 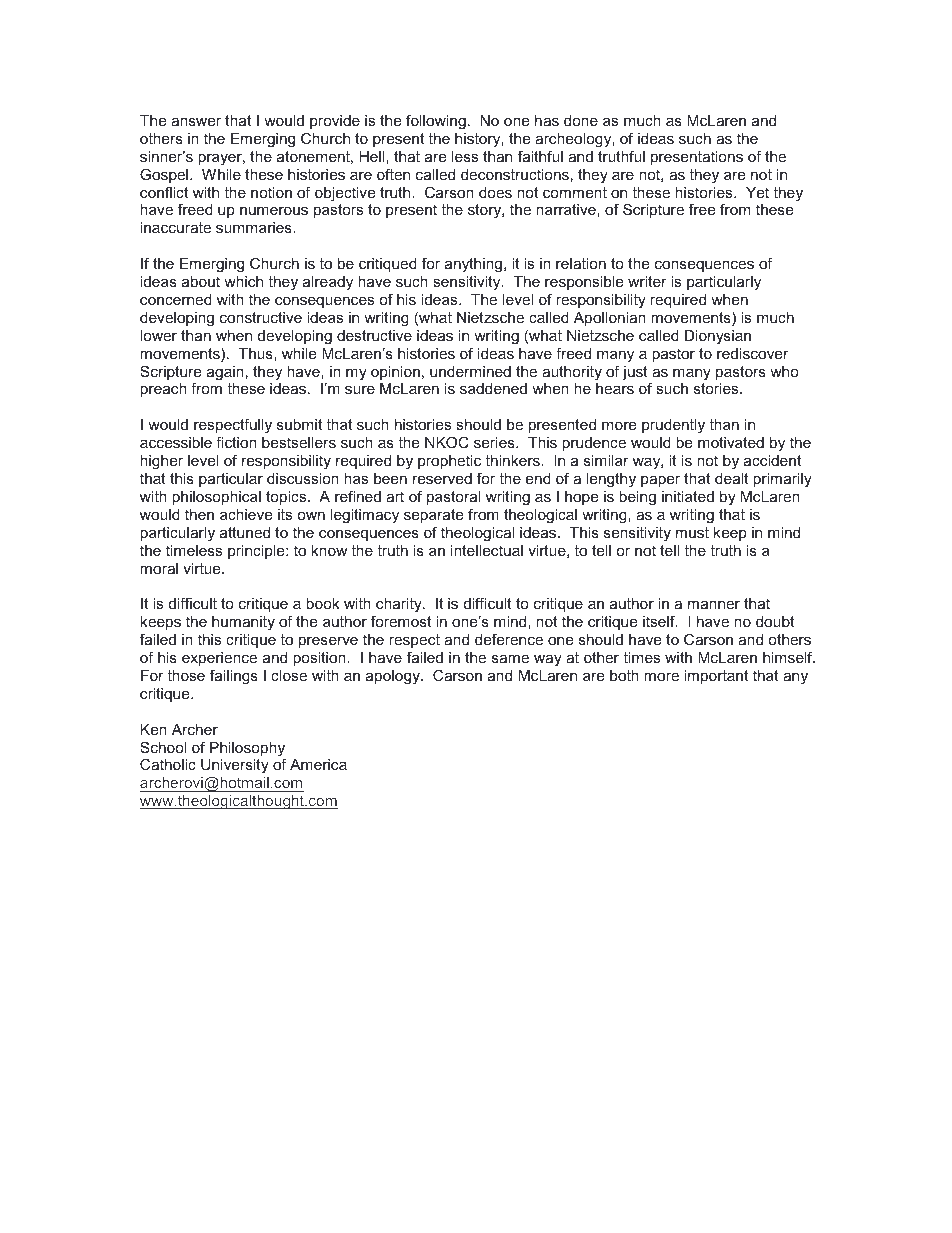 I want to click on fiction, so click(x=236, y=442).
